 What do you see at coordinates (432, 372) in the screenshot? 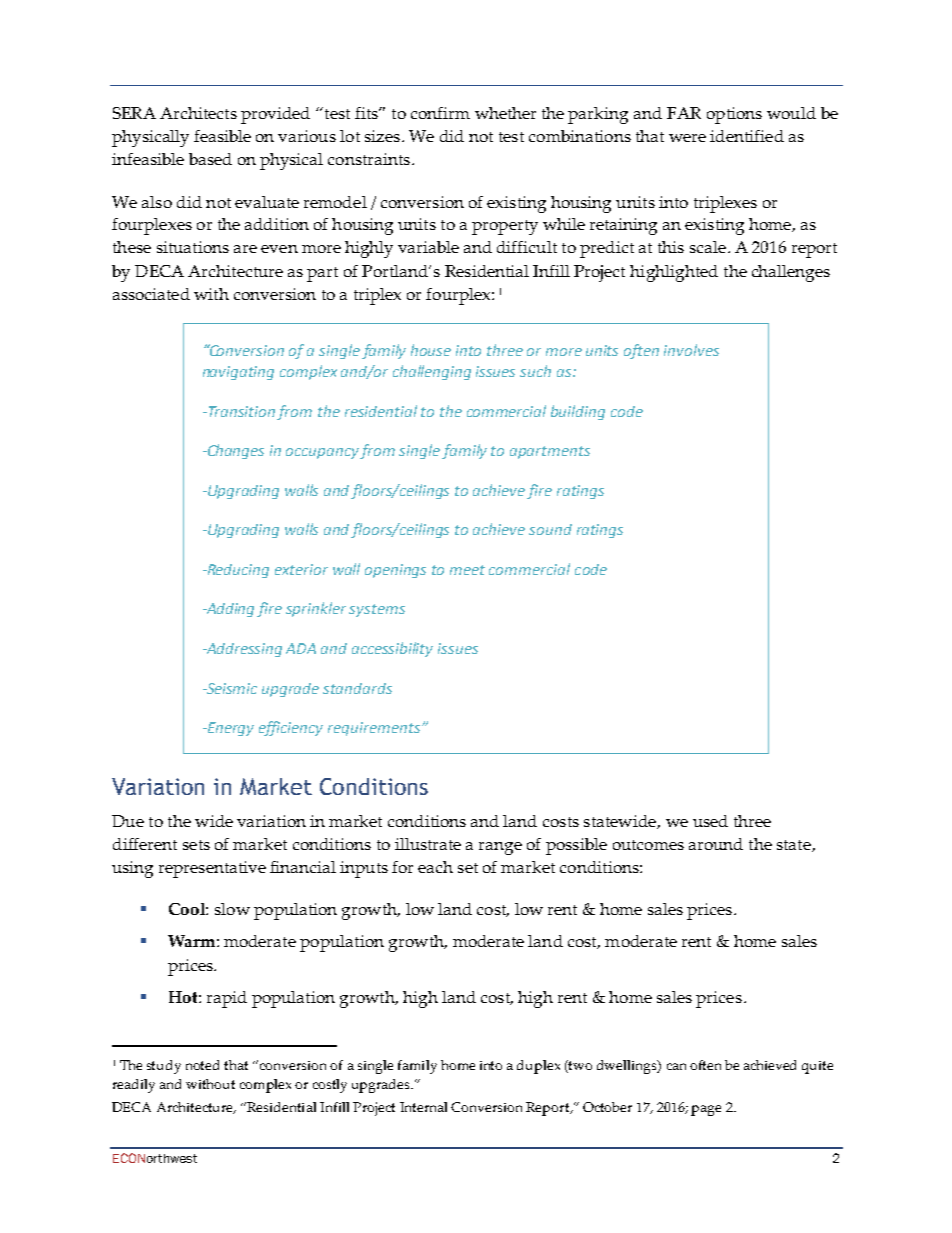
I see `challenging` at bounding box center [432, 372].
